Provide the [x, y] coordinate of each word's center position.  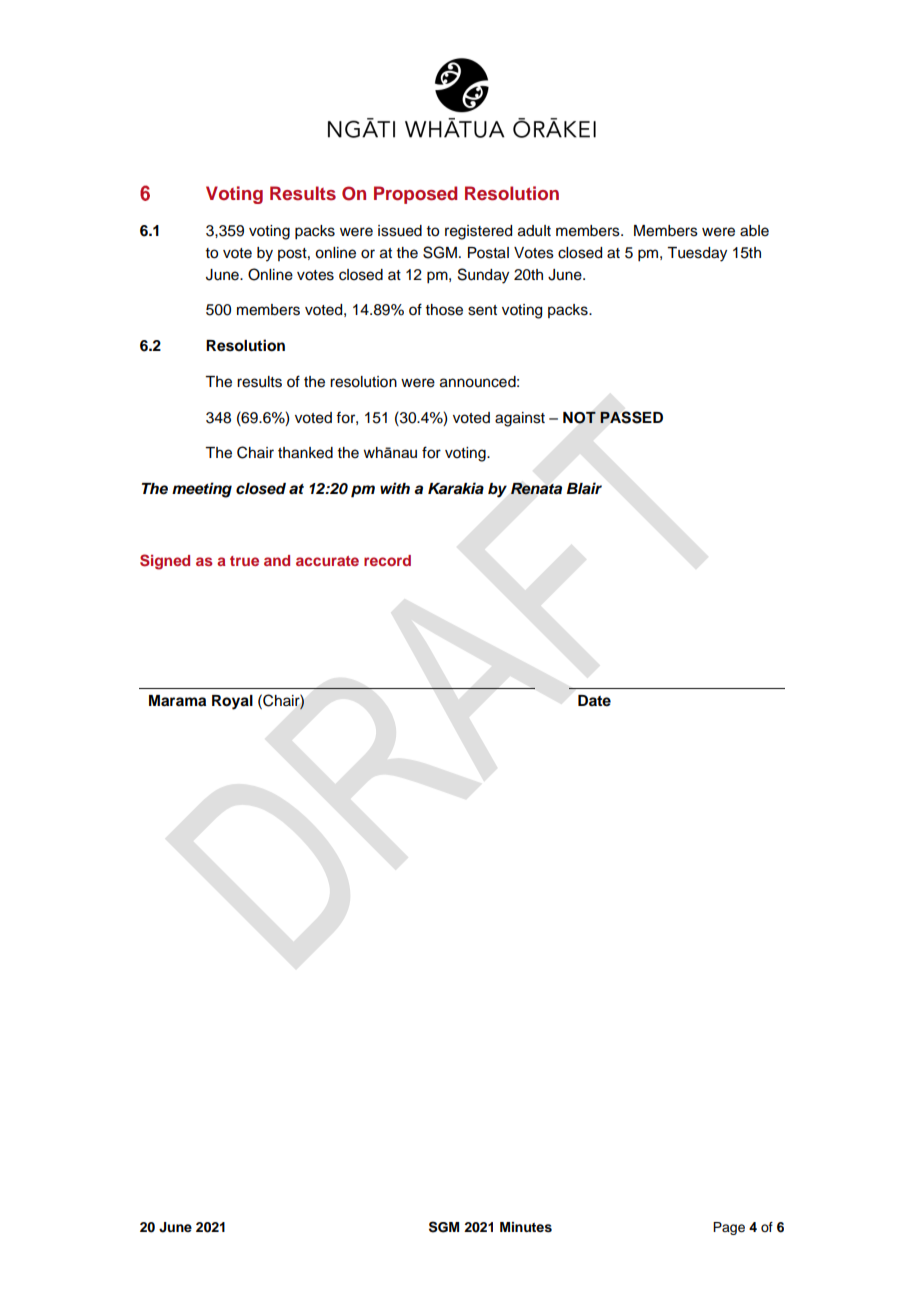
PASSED [631, 417]
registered [478, 232]
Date [594, 701]
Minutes [526, 1227]
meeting [202, 490]
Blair [584, 488]
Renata [536, 489]
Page [729, 1228]
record [387, 560]
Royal [232, 702]
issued [400, 231]
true [244, 561]
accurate [327, 561]
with [395, 488]
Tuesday [697, 254]
